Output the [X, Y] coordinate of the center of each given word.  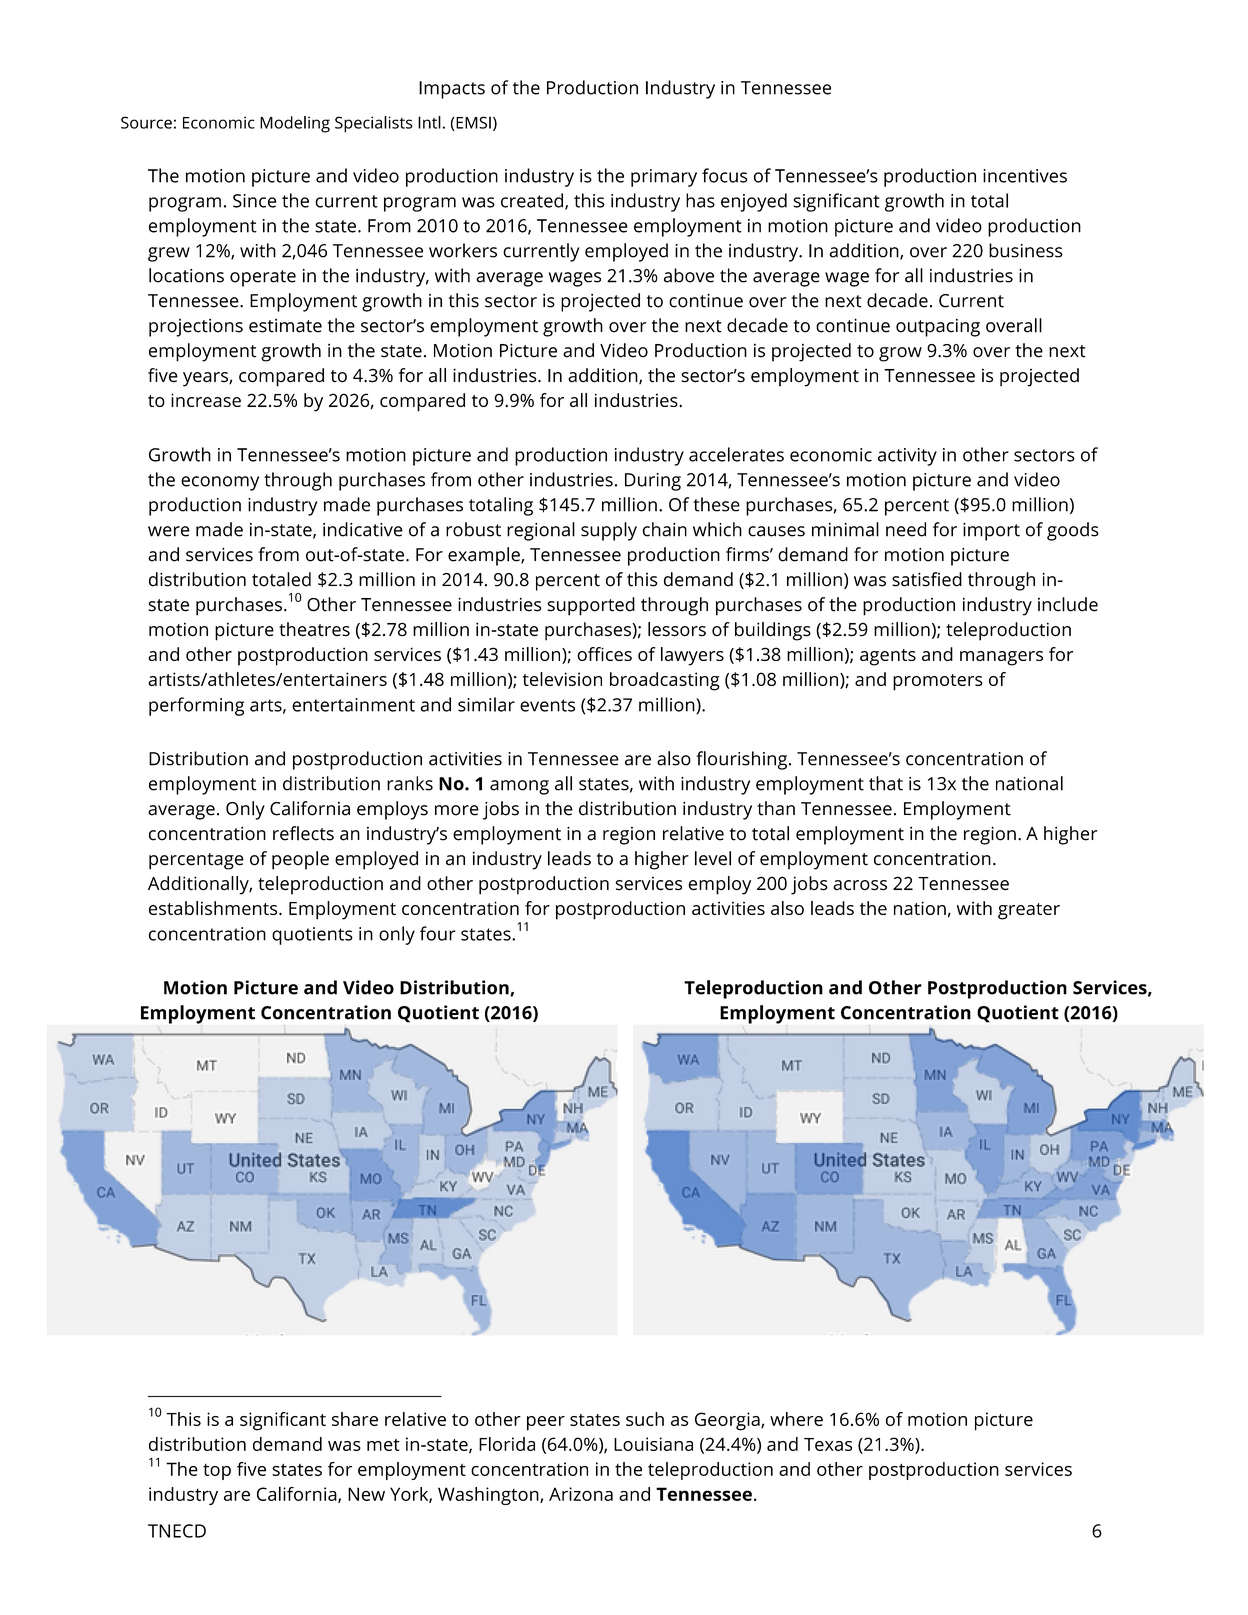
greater [1029, 911]
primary [664, 178]
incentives [1025, 176]
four [438, 933]
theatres [314, 629]
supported [591, 606]
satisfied [927, 579]
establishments [214, 908]
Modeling [295, 124]
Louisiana [653, 1444]
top [217, 1472]
